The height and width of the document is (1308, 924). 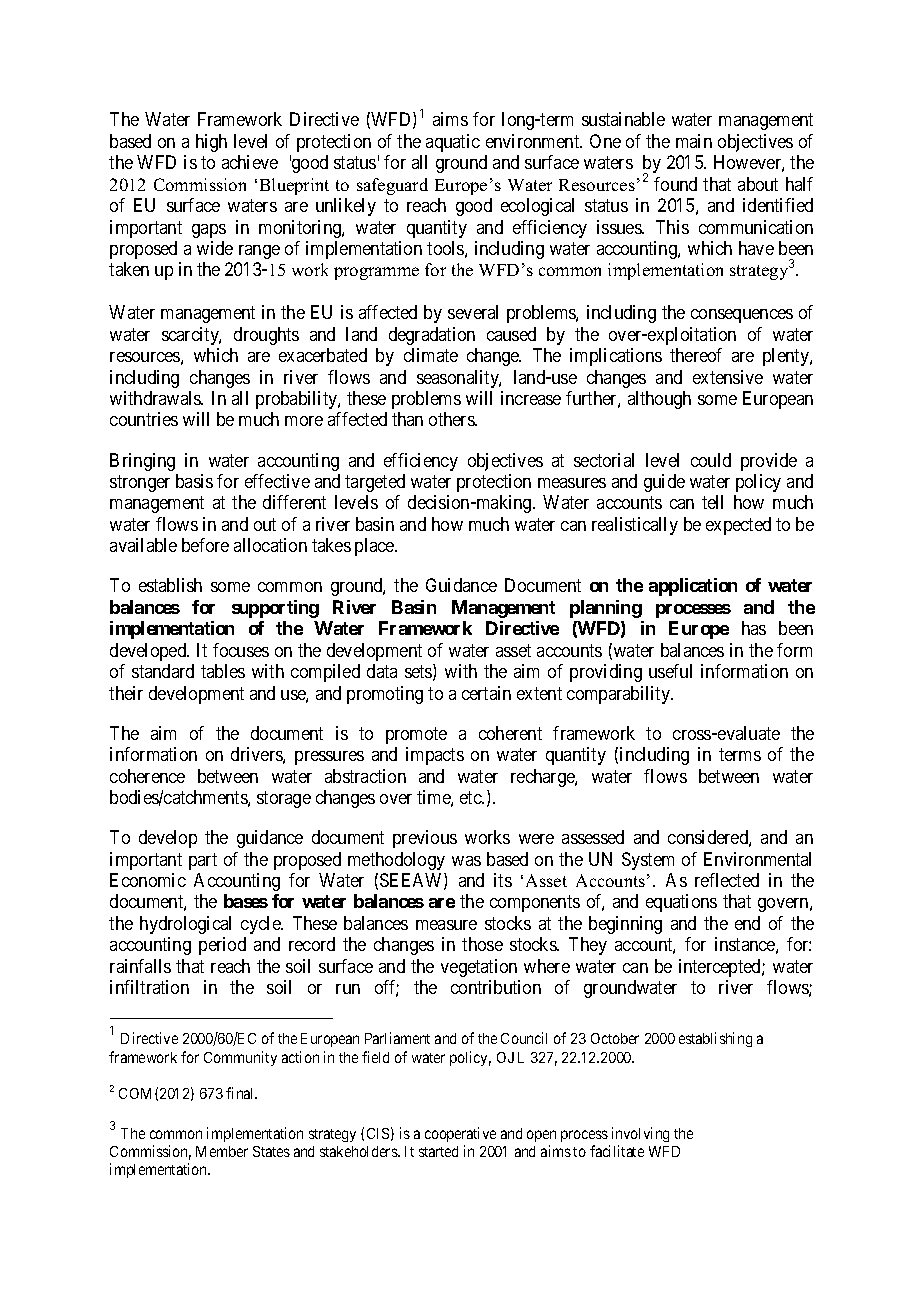 I want to click on main, so click(x=694, y=141).
